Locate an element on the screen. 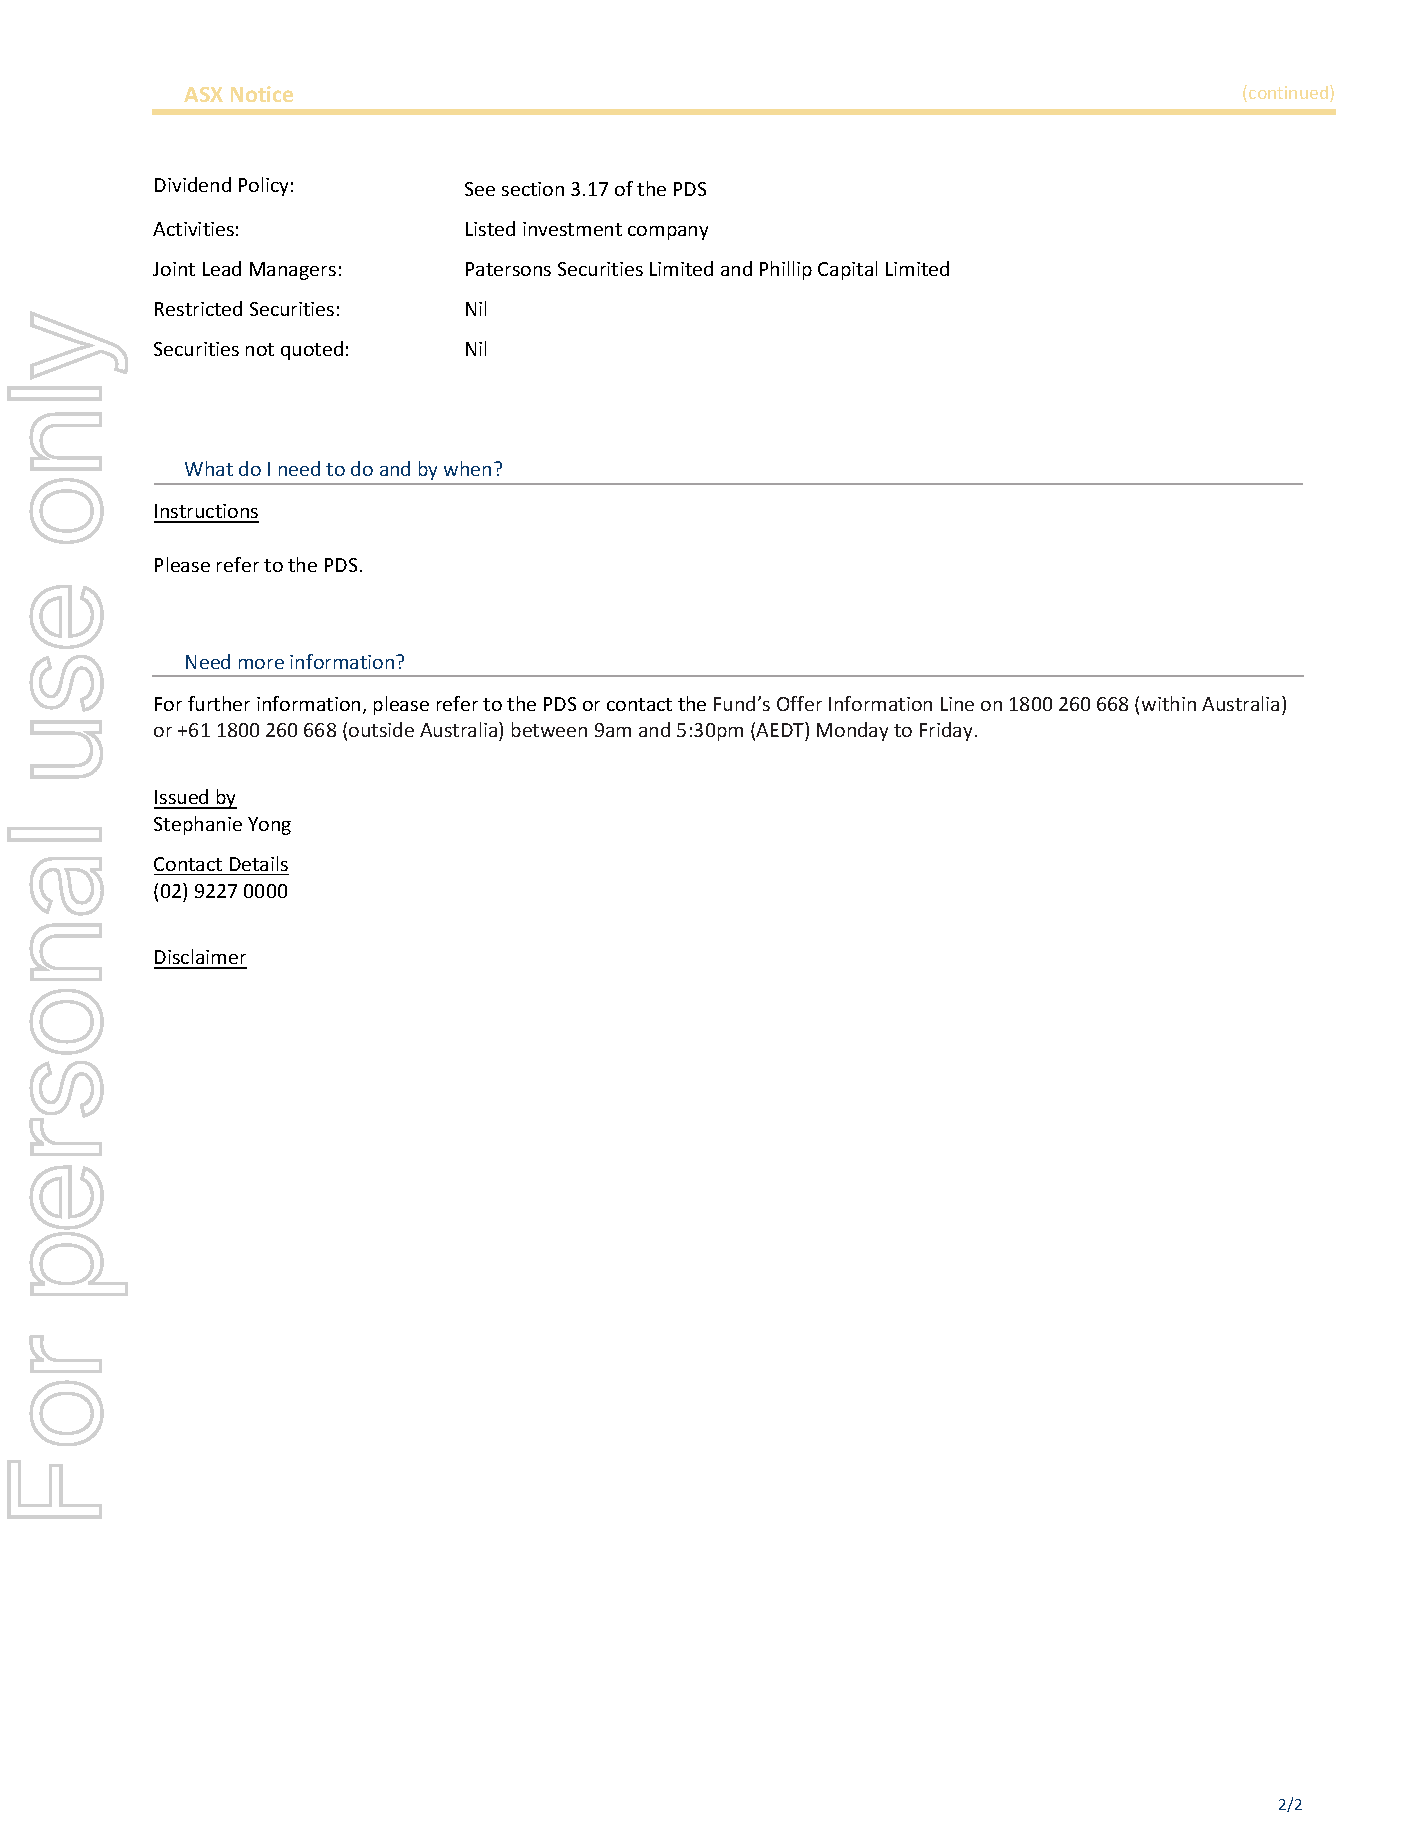 This screenshot has width=1426, height=1846. Yong is located at coordinates (269, 826).
